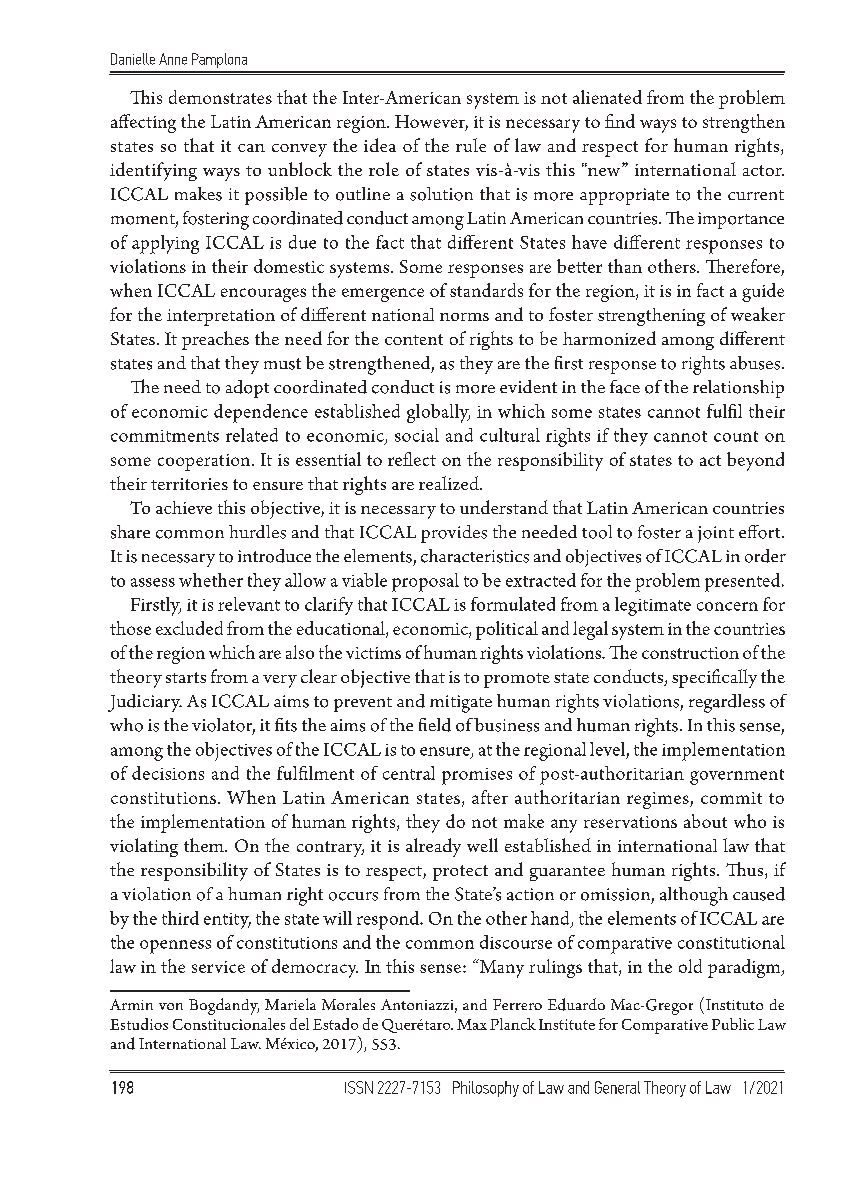 This screenshot has height=1199, width=850. I want to click on about, so click(705, 821).
